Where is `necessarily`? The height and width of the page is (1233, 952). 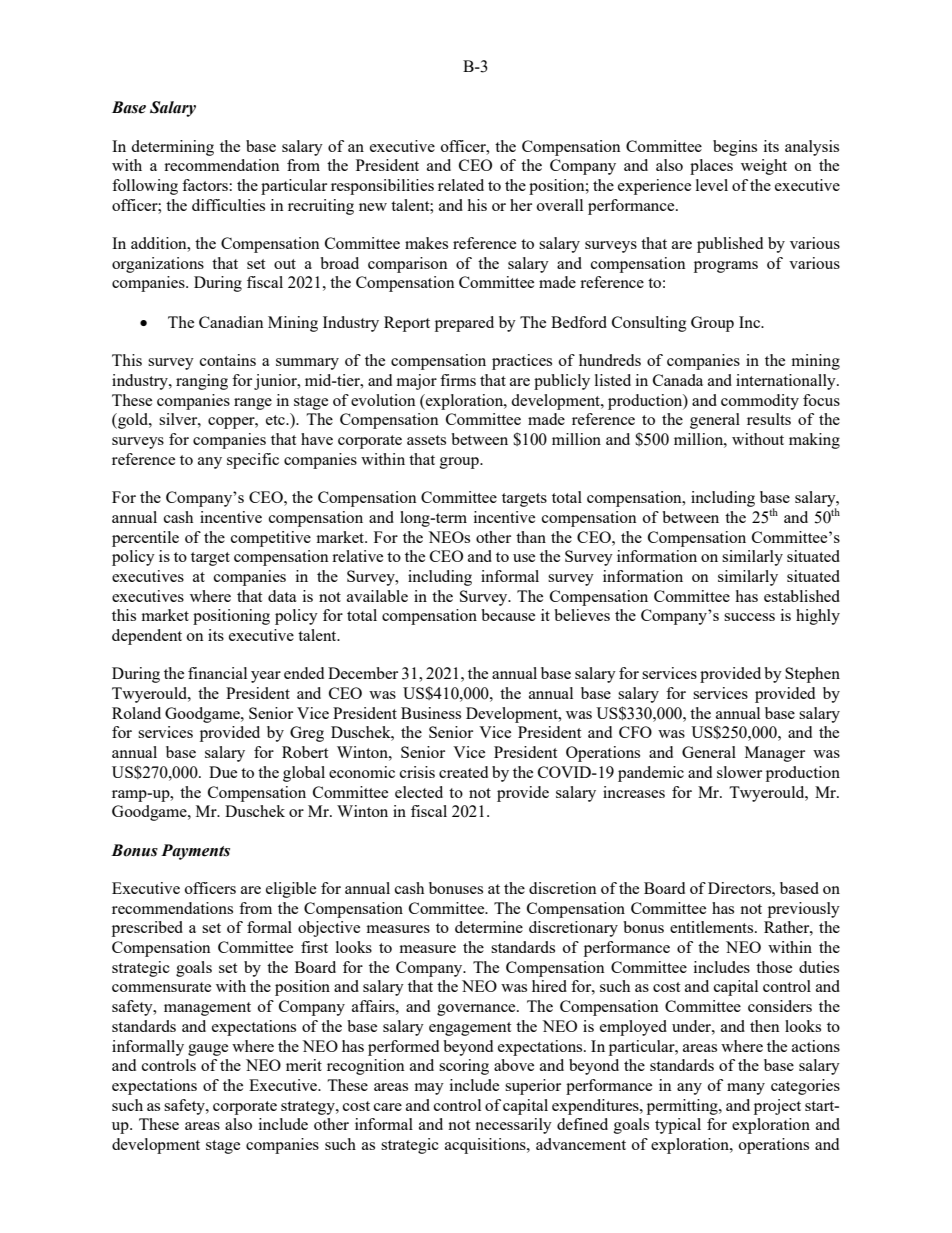
necessarily is located at coordinates (513, 1126).
